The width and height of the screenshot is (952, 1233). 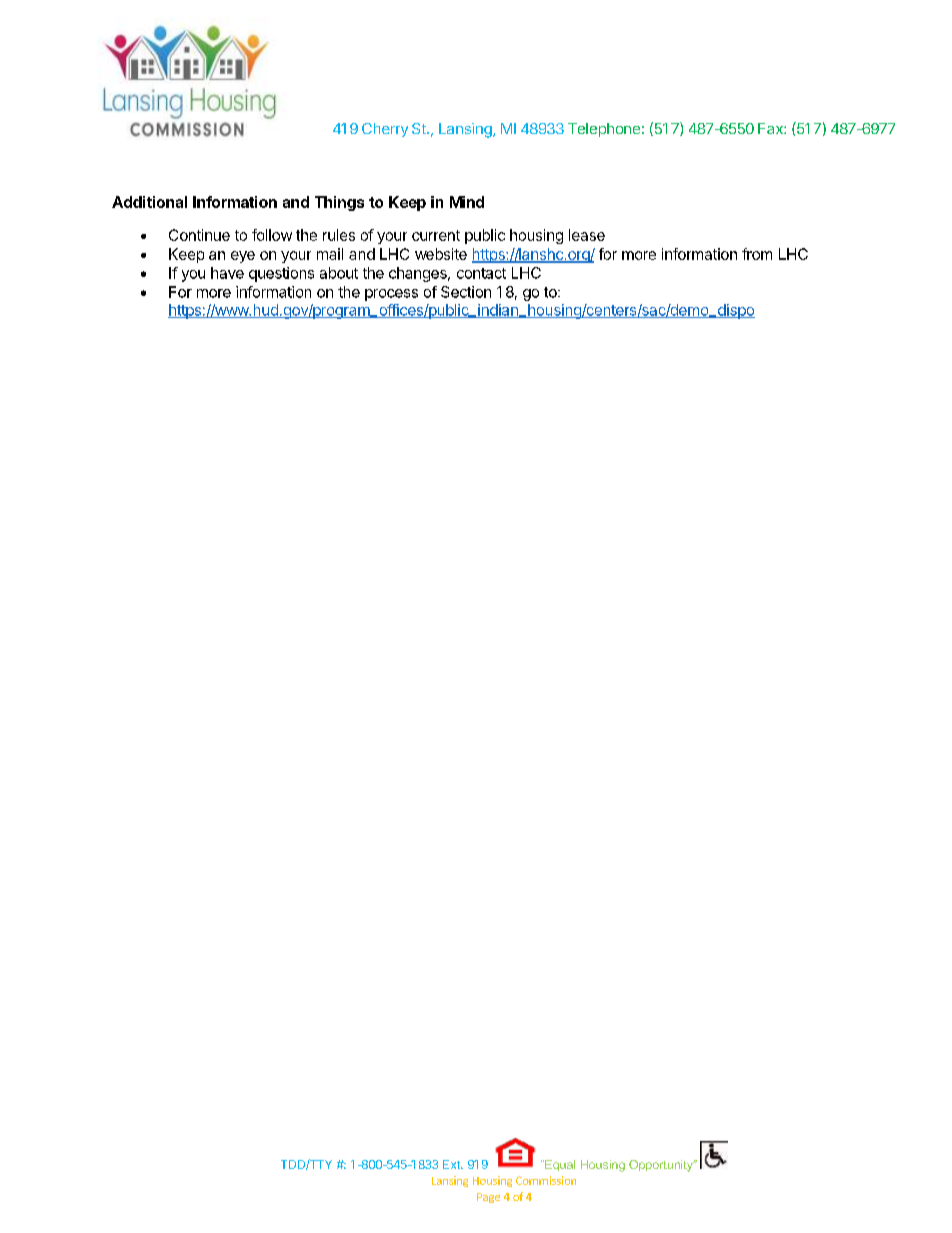 I want to click on have, so click(x=227, y=273).
